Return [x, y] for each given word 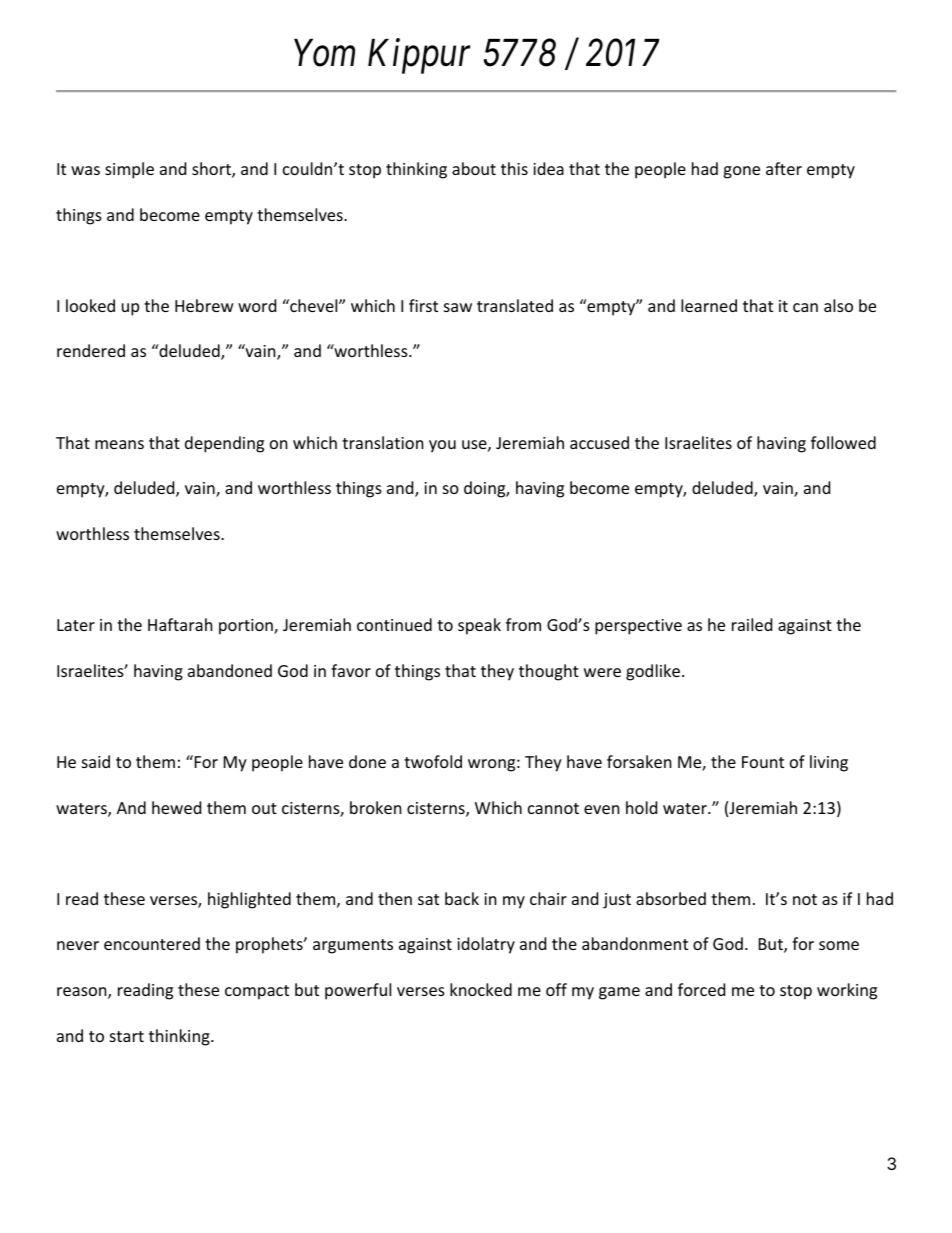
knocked [481, 989]
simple [129, 170]
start [127, 1036]
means [119, 444]
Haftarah [180, 624]
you [442, 446]
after [784, 168]
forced [701, 989]
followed [843, 442]
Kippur [419, 56]
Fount [763, 762]
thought [549, 672]
